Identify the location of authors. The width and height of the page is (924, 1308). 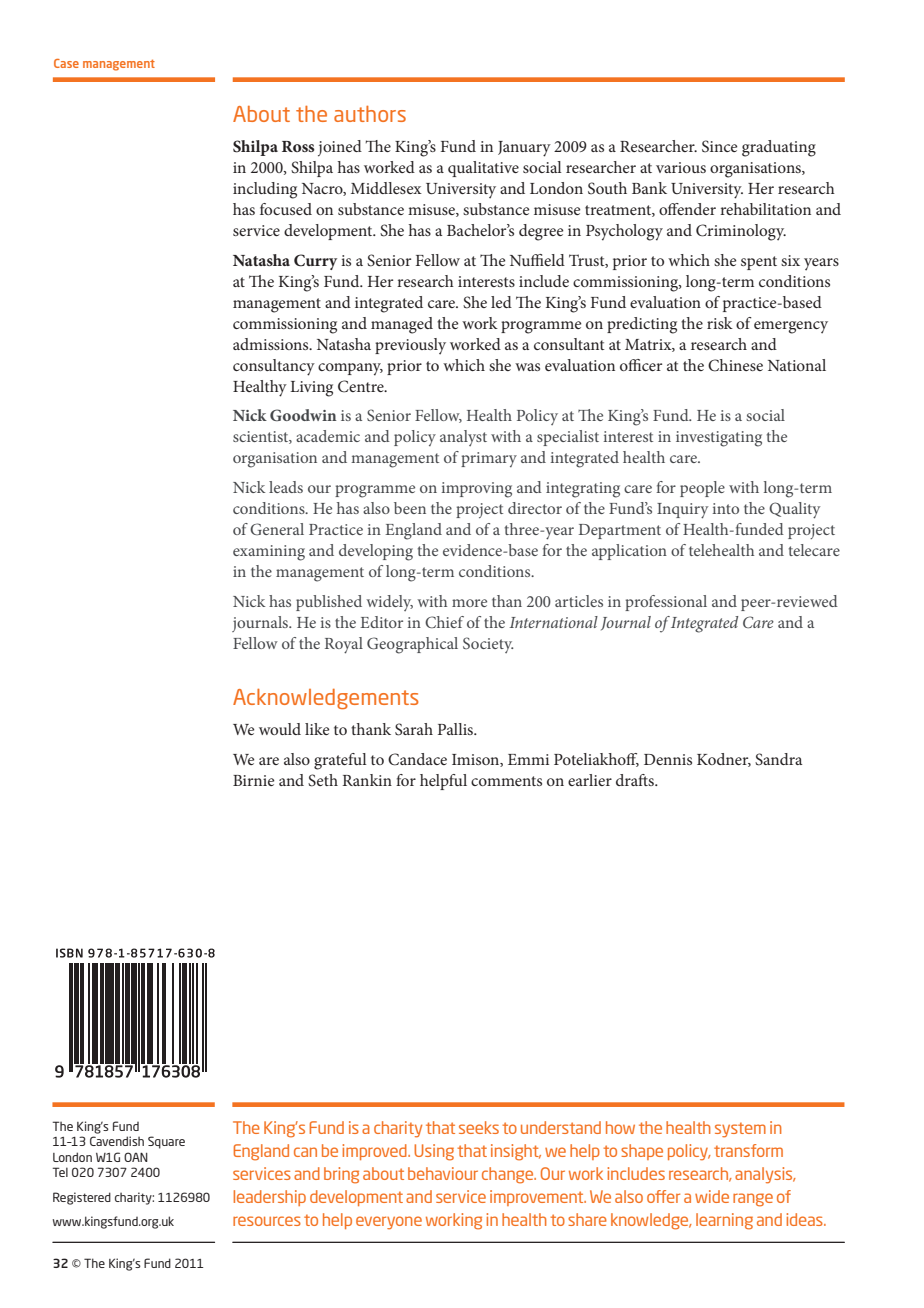
(370, 114).
